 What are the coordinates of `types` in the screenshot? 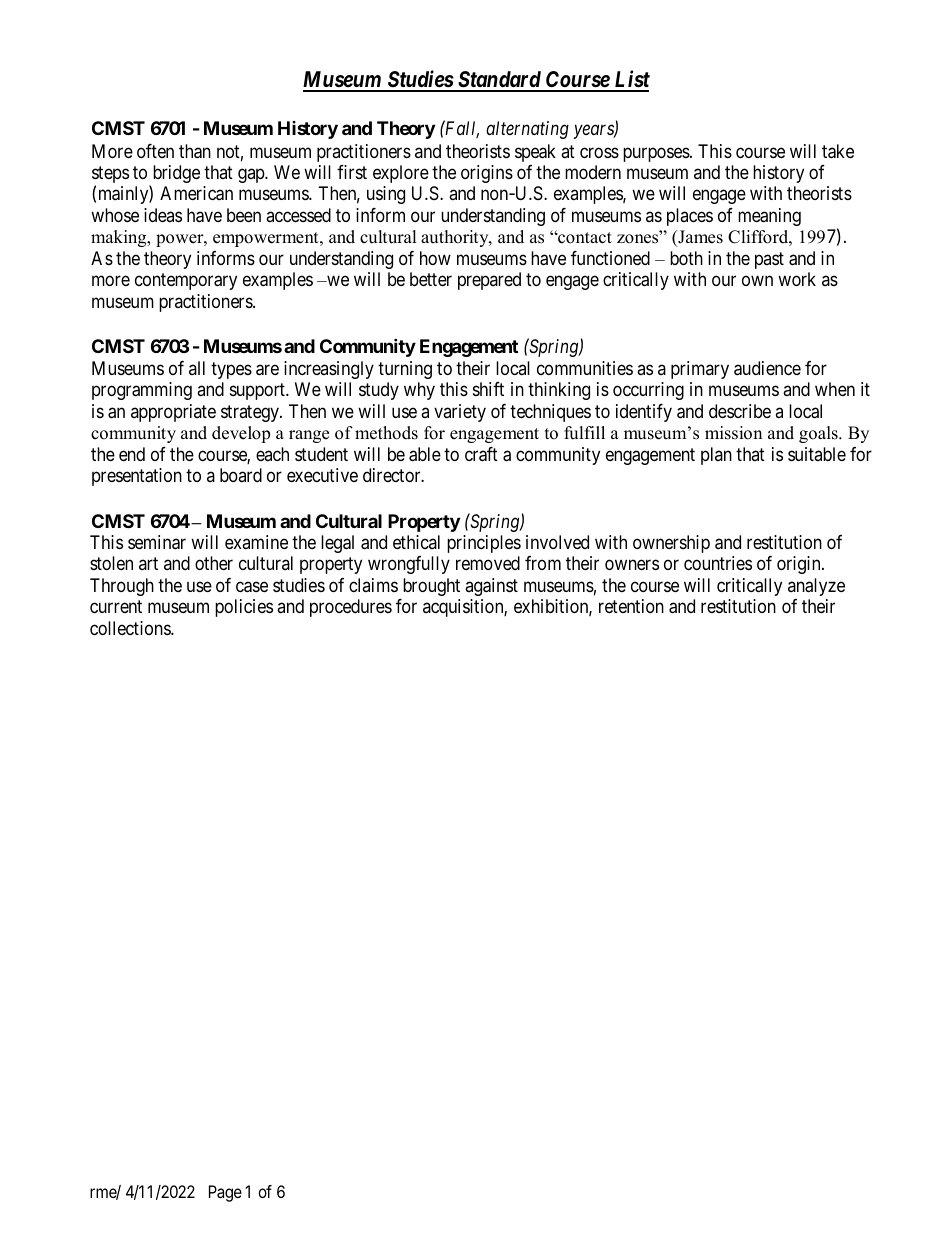 It's located at (231, 370).
